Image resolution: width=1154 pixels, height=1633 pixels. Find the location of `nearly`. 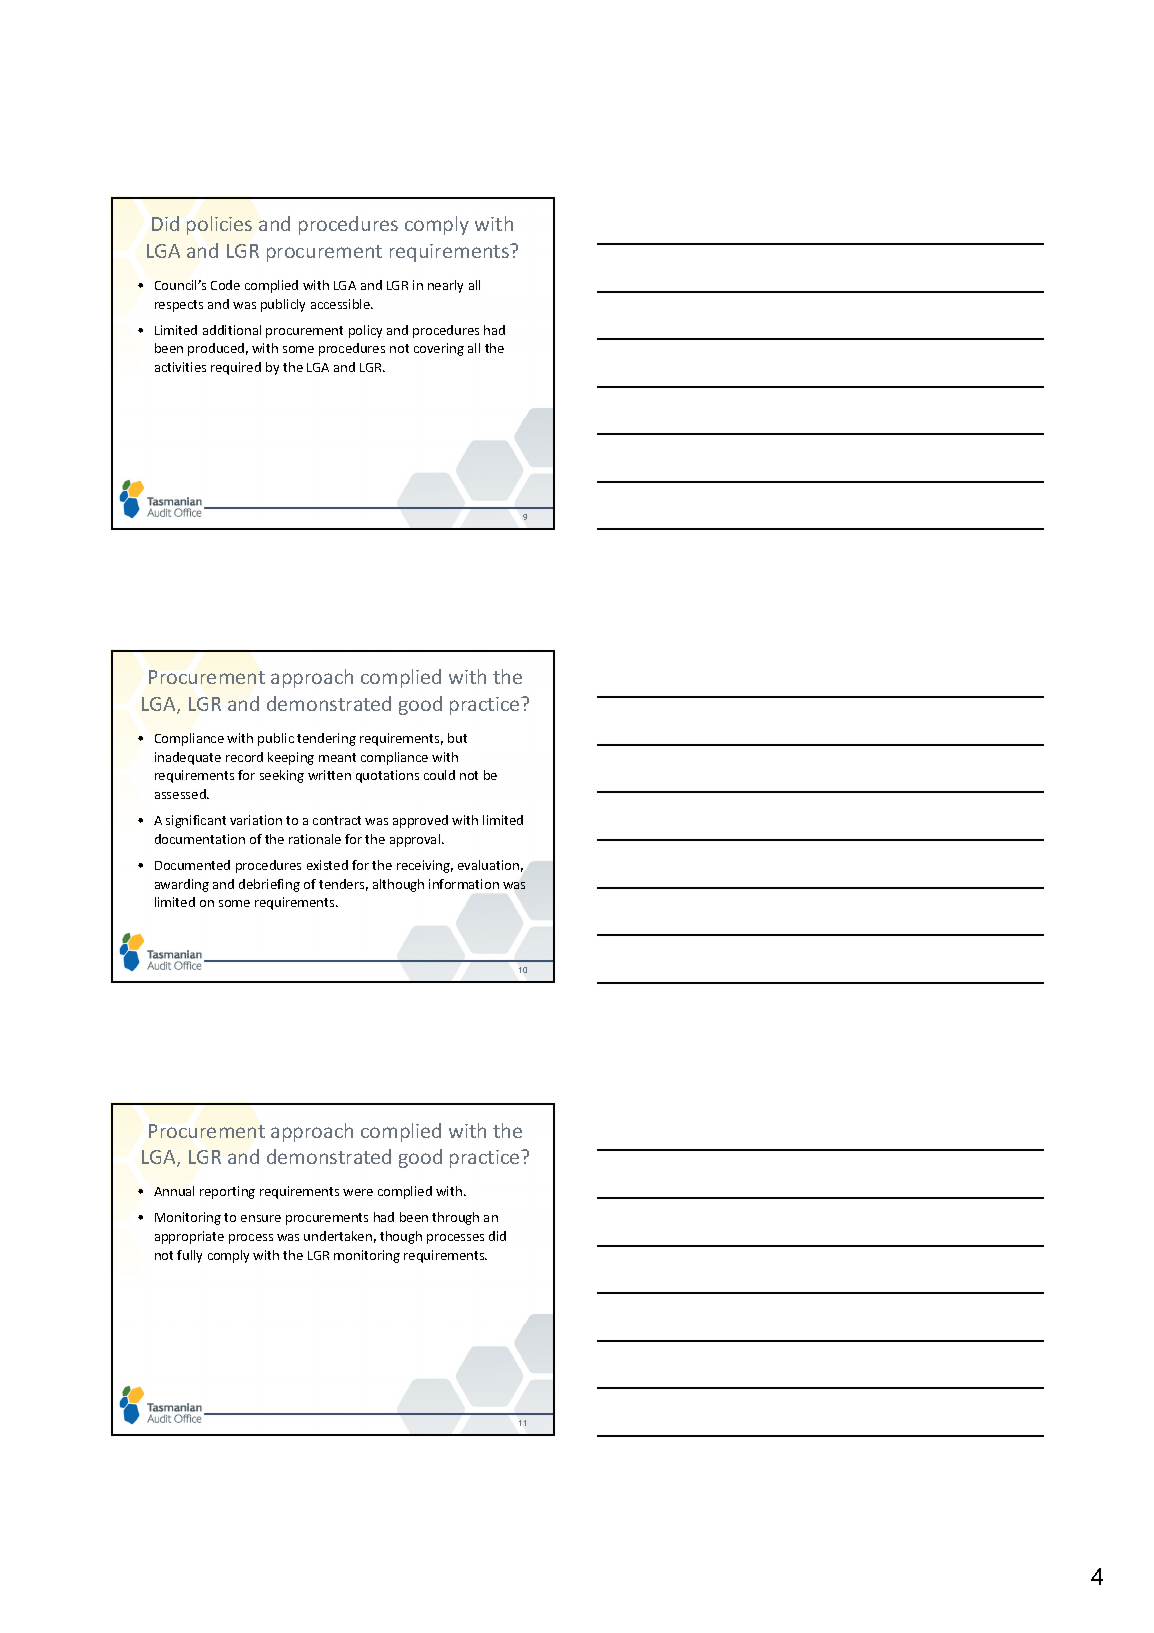

nearly is located at coordinates (445, 286).
